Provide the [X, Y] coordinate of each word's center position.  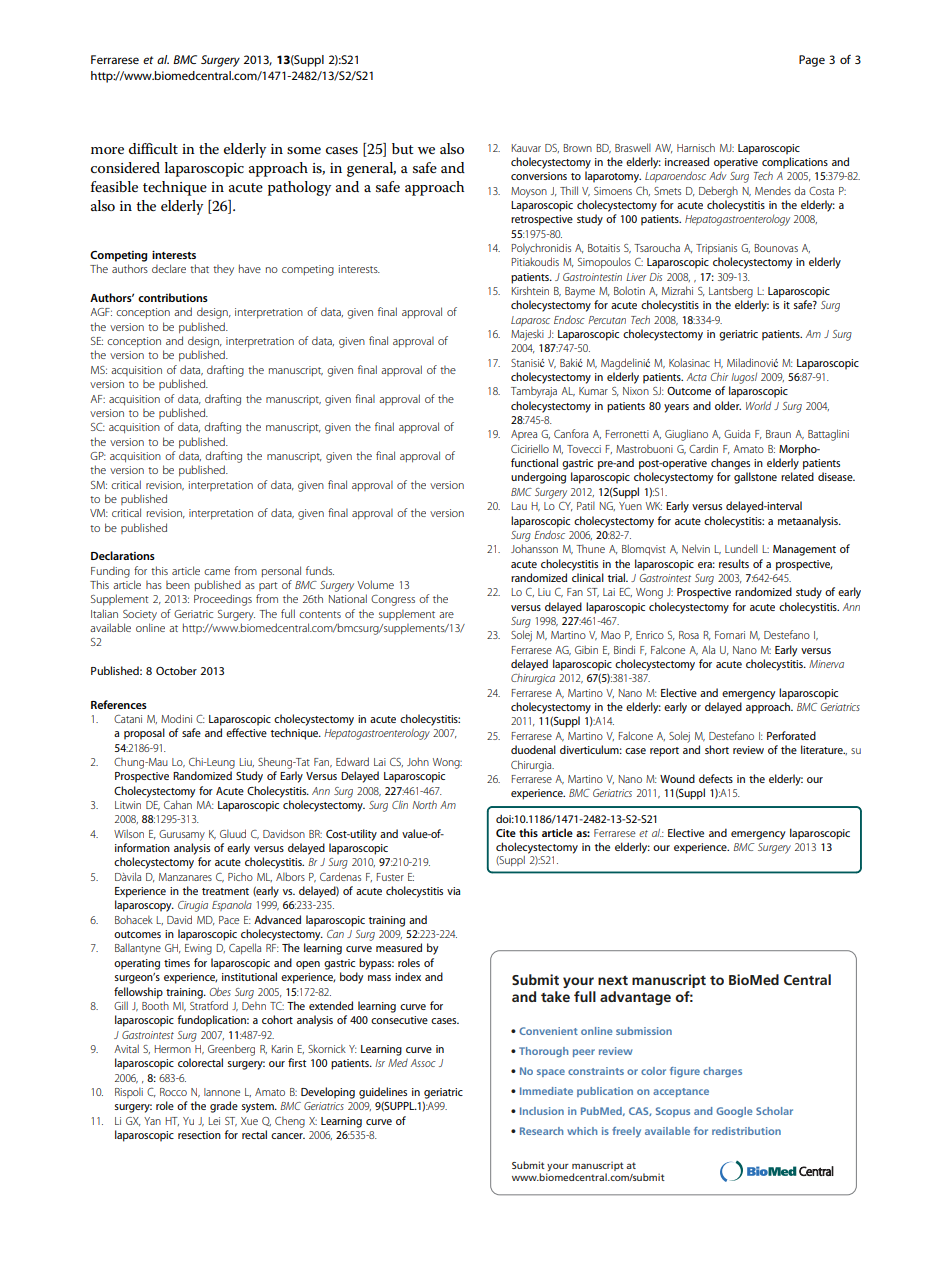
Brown [578, 148]
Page [812, 61]
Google [734, 1112]
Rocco [173, 1092]
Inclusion [542, 1111]
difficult [153, 148]
